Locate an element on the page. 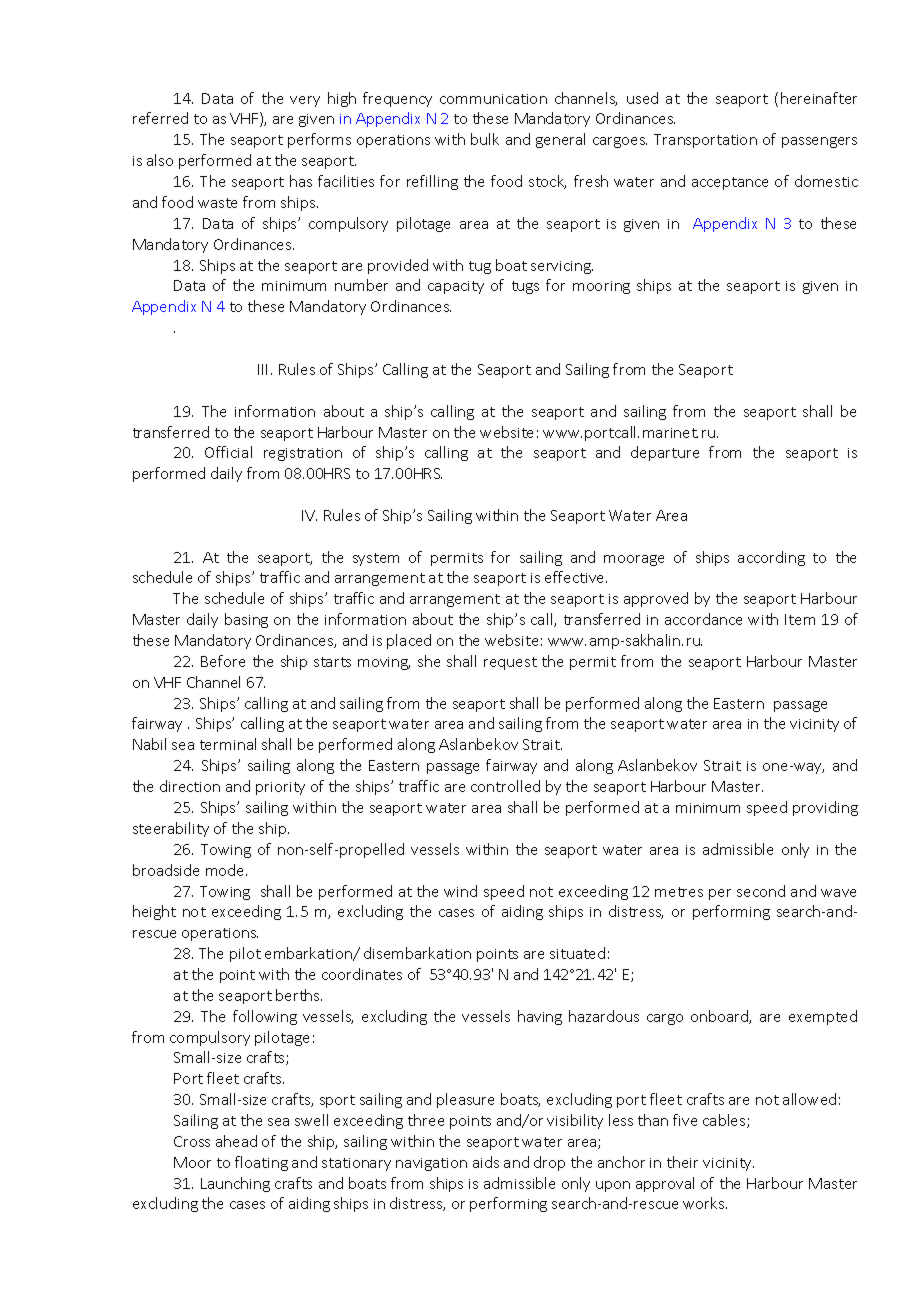 This page has width=924, height=1308. Before is located at coordinates (223, 661).
